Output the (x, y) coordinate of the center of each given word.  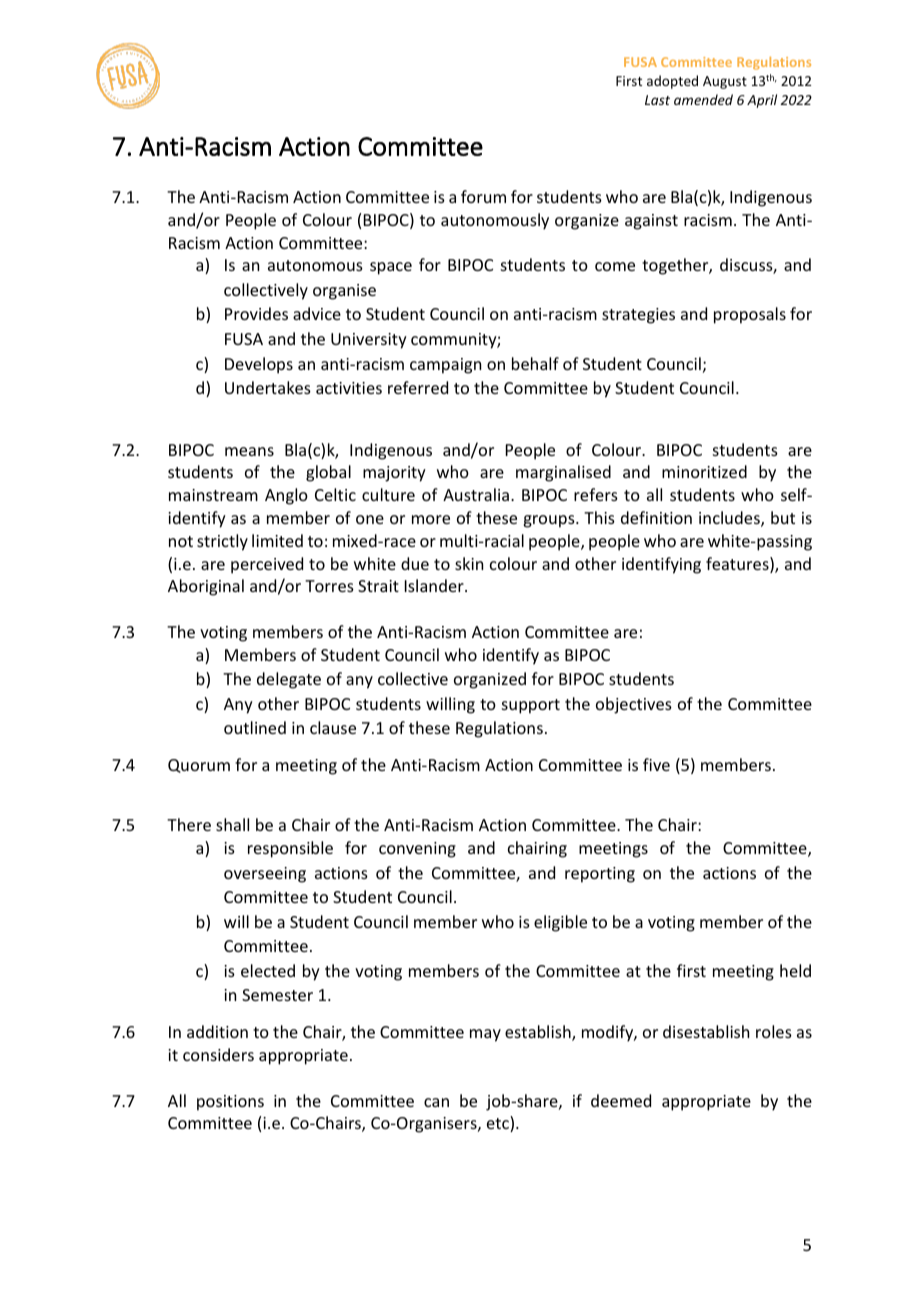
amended (703, 99)
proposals (750, 315)
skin (469, 563)
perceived (267, 565)
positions (230, 1103)
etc (499, 1125)
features (738, 565)
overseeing (265, 875)
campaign (445, 366)
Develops (259, 365)
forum (483, 196)
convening (417, 850)
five (656, 764)
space (391, 268)
